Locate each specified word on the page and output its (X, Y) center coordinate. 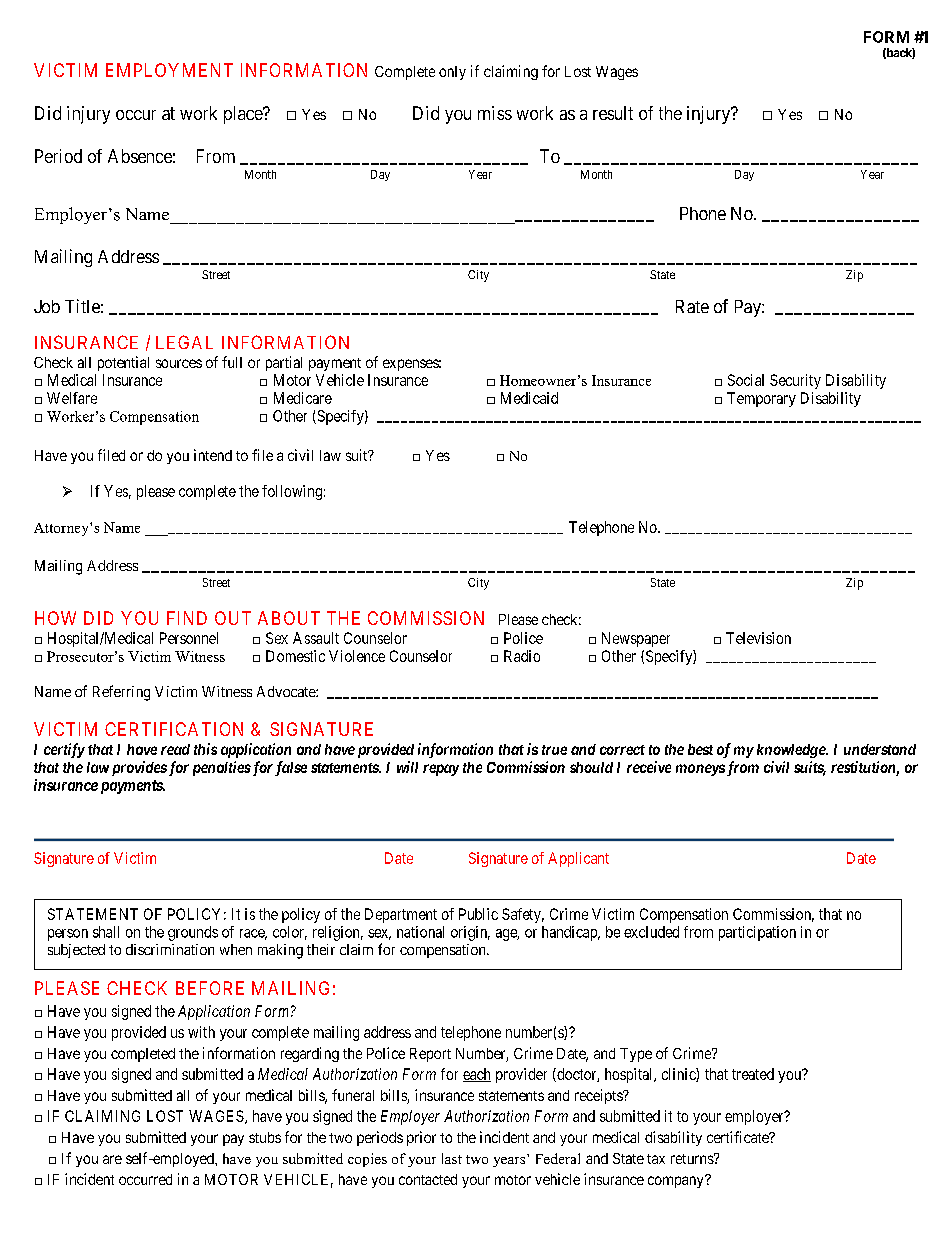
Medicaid (529, 398)
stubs (265, 1137)
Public (478, 914)
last (452, 1158)
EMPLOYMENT (169, 70)
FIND (187, 618)
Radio (522, 656)
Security (795, 381)
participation (757, 933)
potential (123, 363)
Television (758, 638)
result (613, 113)
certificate (739, 1137)
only (452, 73)
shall (106, 932)
